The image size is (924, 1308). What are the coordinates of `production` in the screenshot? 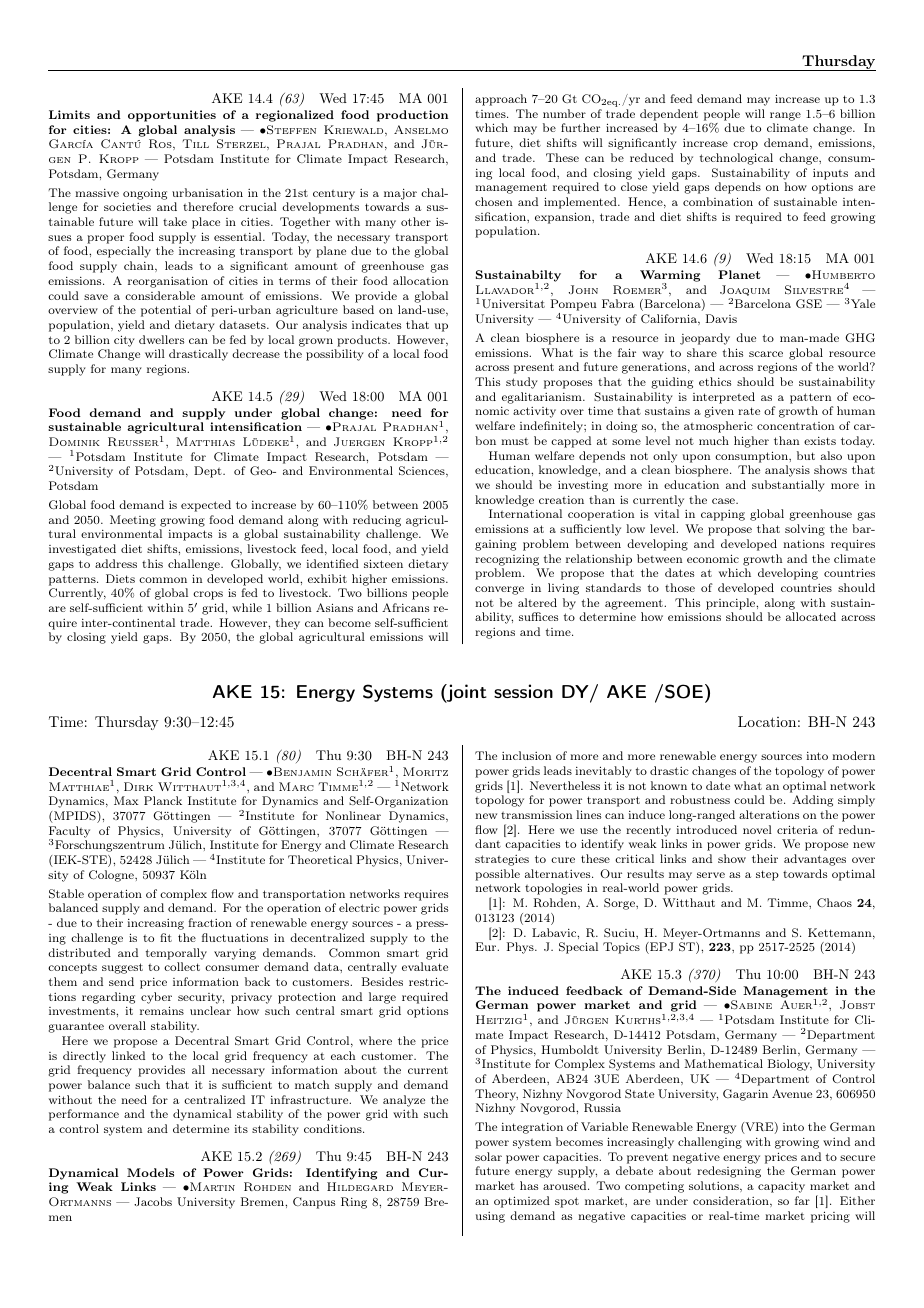 It's located at (412, 116).
